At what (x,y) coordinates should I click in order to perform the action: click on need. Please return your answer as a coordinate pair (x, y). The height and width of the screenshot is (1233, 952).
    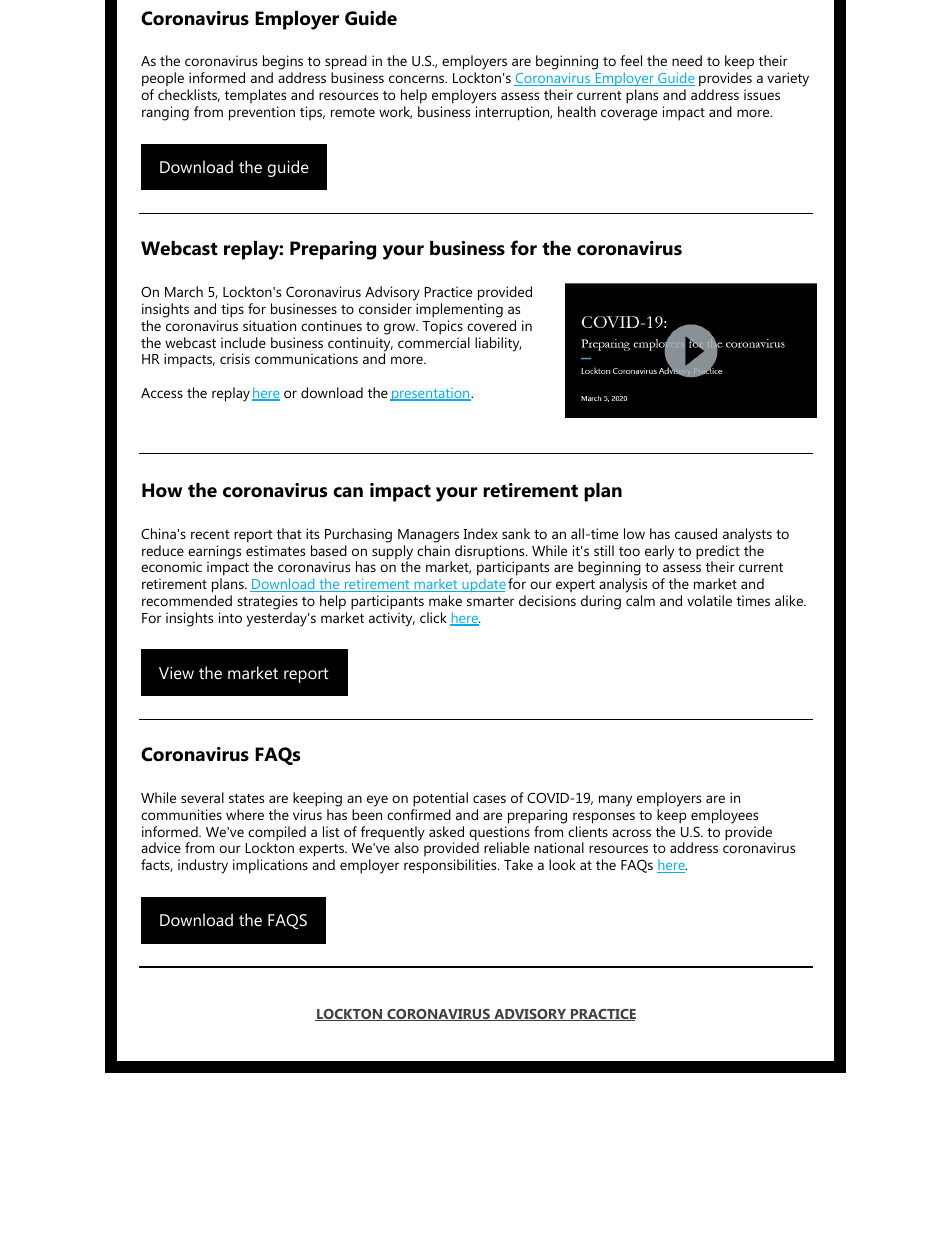
    Looking at the image, I should click on (687, 60).
